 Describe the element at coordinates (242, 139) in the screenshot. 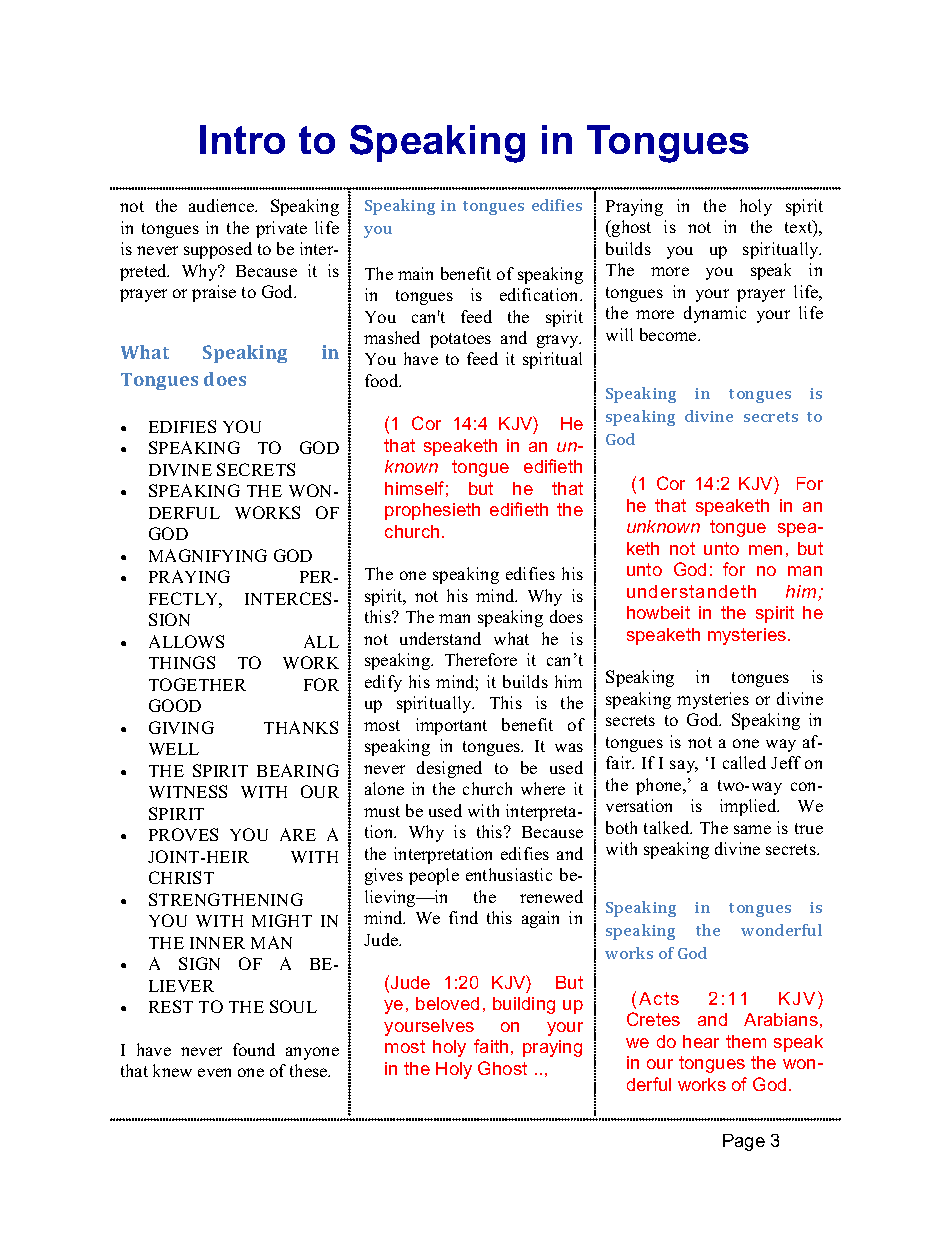

I see `Intro` at that location.
